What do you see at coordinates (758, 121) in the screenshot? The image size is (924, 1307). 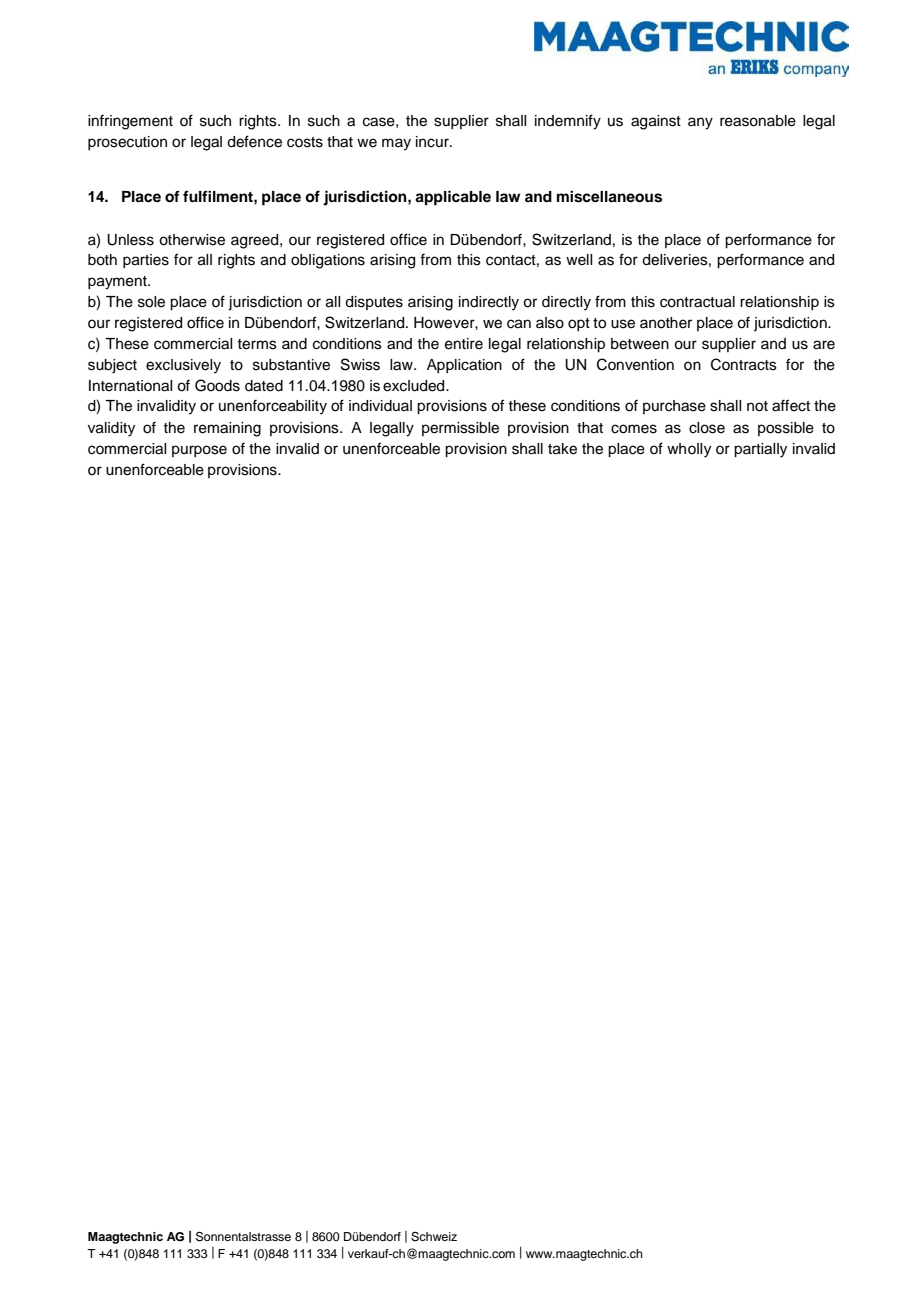 I see `reasonable` at bounding box center [758, 121].
